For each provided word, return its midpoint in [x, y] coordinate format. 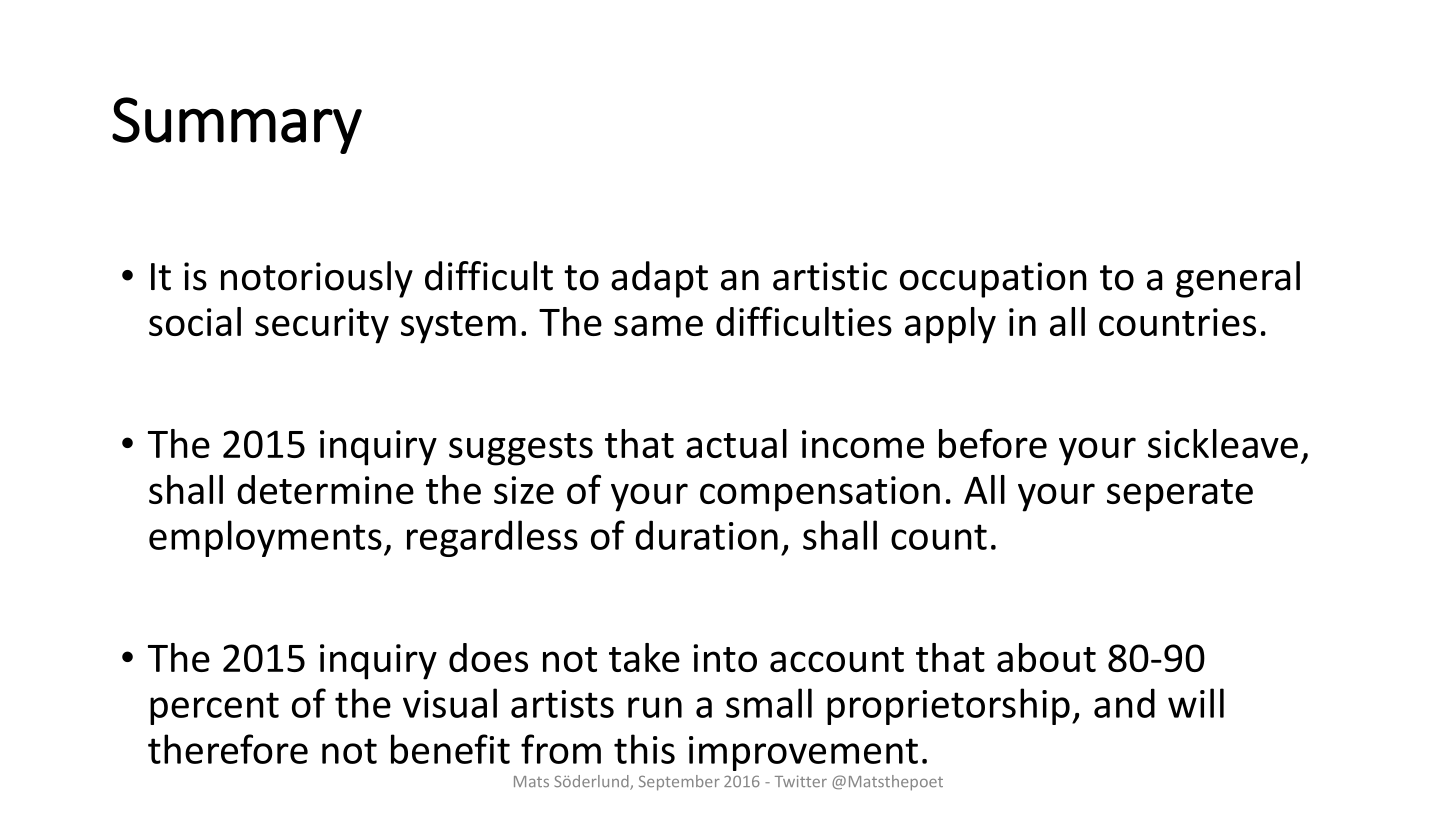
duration [706, 535]
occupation [993, 280]
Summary [237, 125]
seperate [1180, 495]
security [322, 326]
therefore [228, 749]
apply [950, 325]
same [658, 325]
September [679, 783]
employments [265, 538]
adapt [659, 279]
